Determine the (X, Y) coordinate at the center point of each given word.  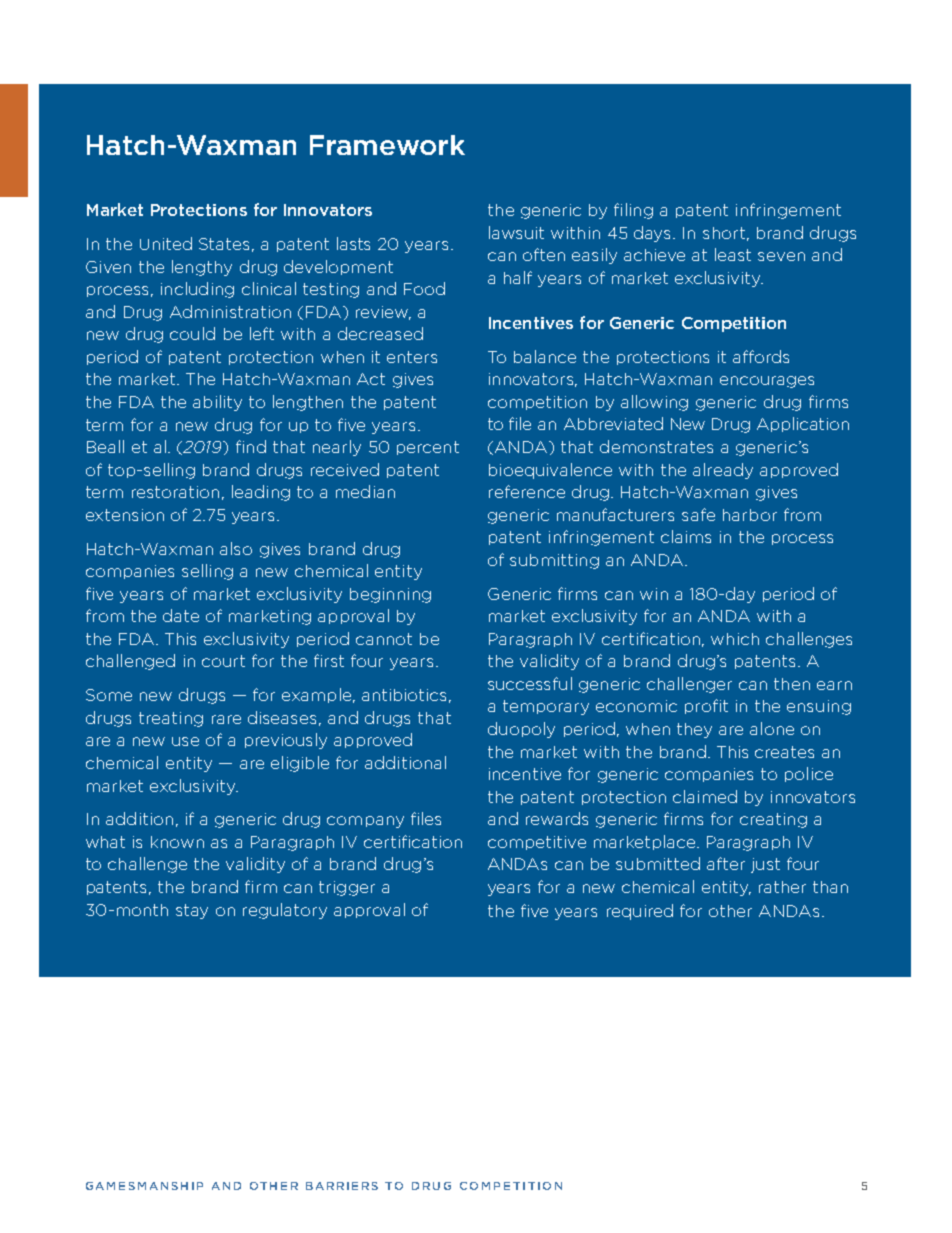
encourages (767, 382)
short (724, 233)
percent (428, 448)
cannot (384, 639)
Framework (387, 145)
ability (217, 403)
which (735, 639)
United (166, 243)
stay (192, 911)
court (223, 661)
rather (782, 887)
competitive (537, 843)
